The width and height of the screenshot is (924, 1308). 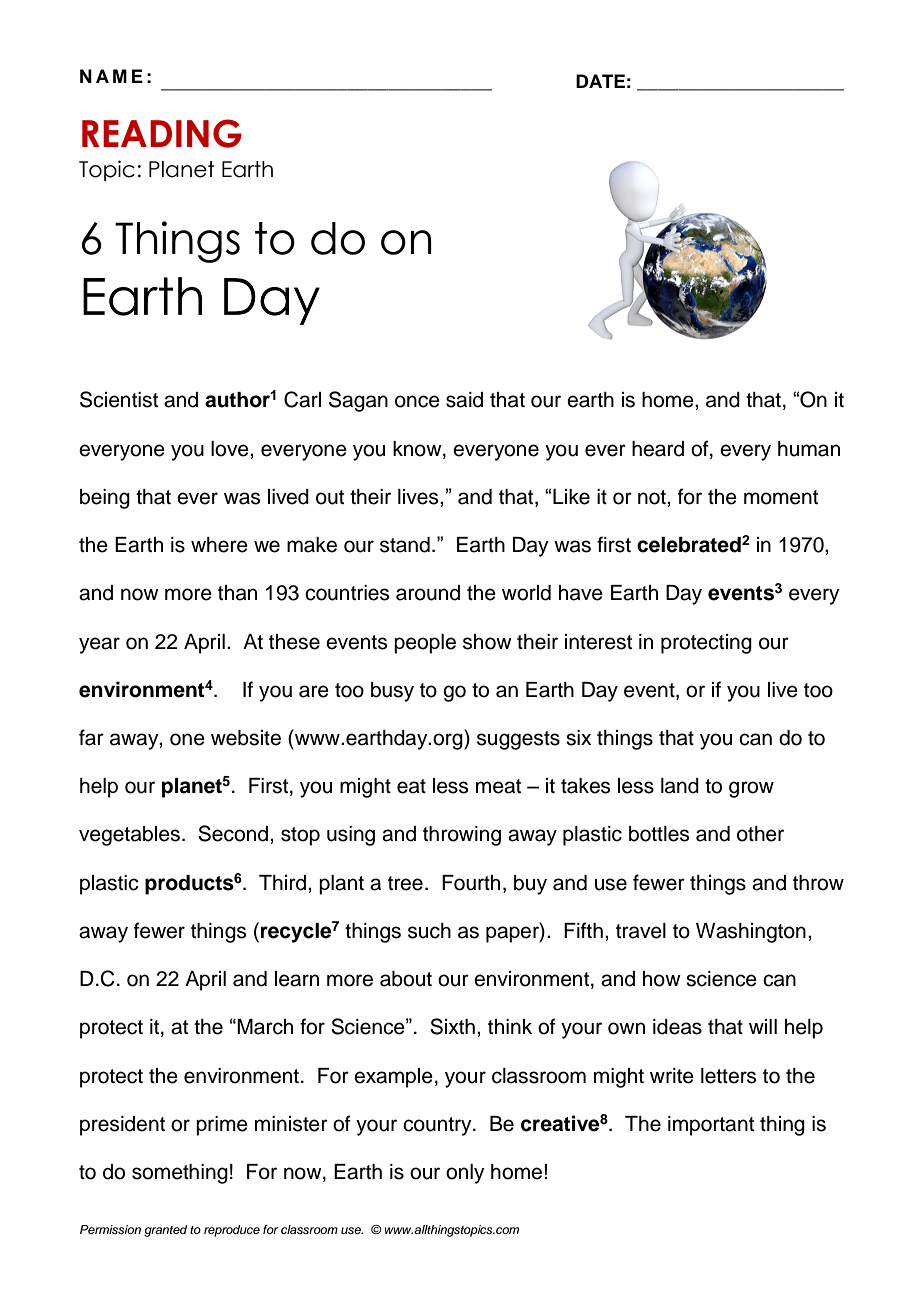 I want to click on only, so click(x=465, y=1174).
